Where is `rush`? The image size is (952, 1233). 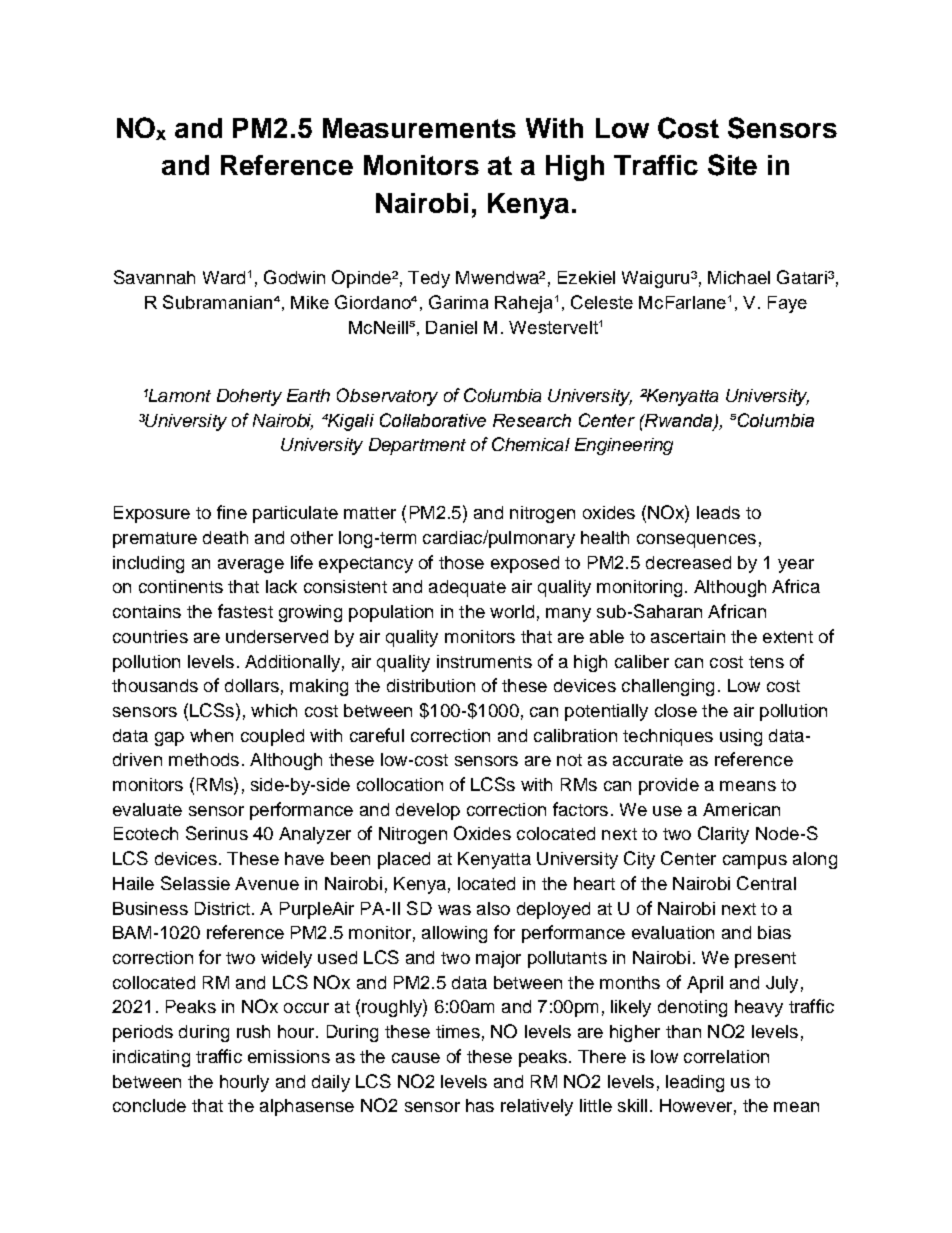 rush is located at coordinates (253, 1031).
